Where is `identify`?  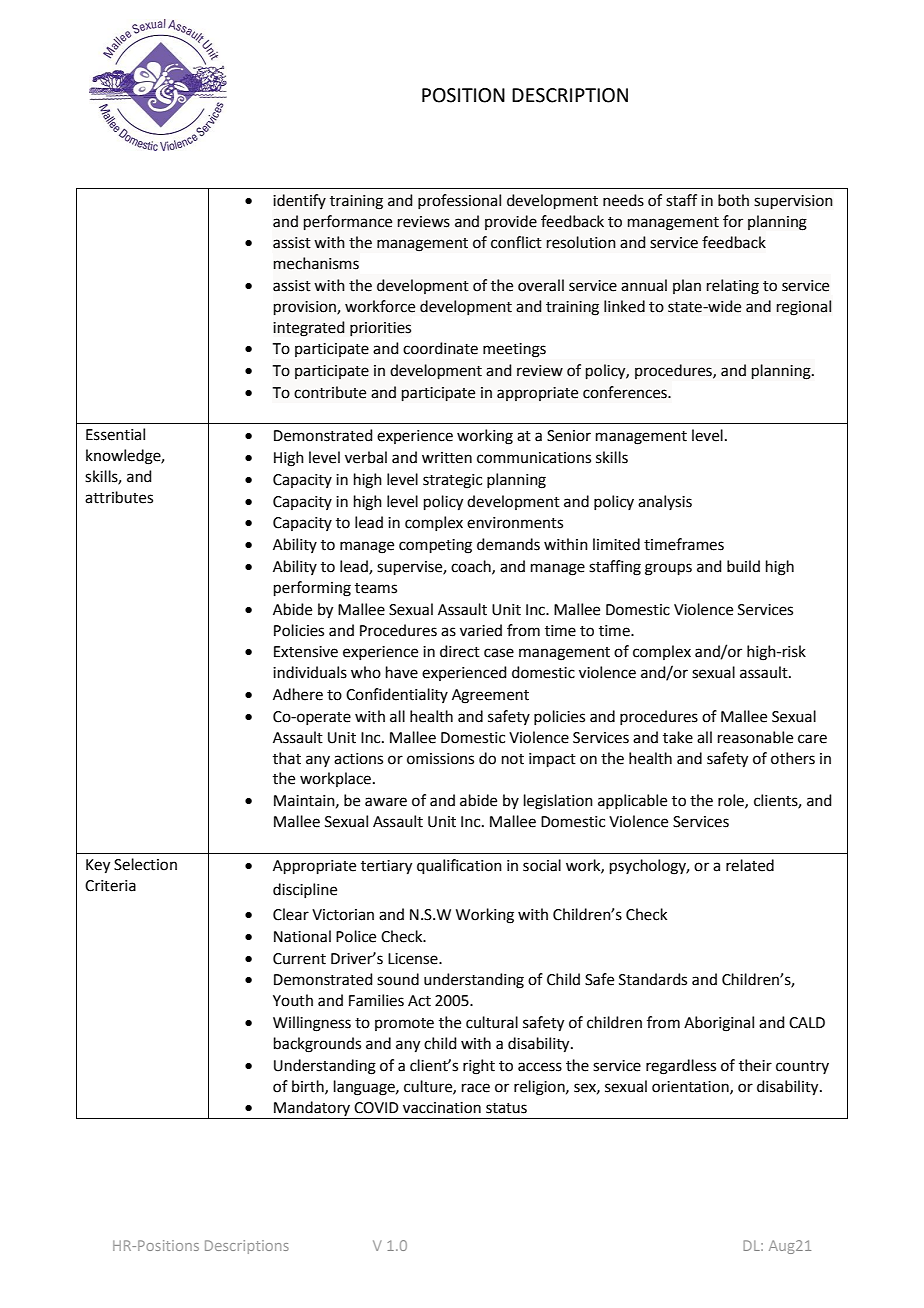
identify is located at coordinates (299, 201).
